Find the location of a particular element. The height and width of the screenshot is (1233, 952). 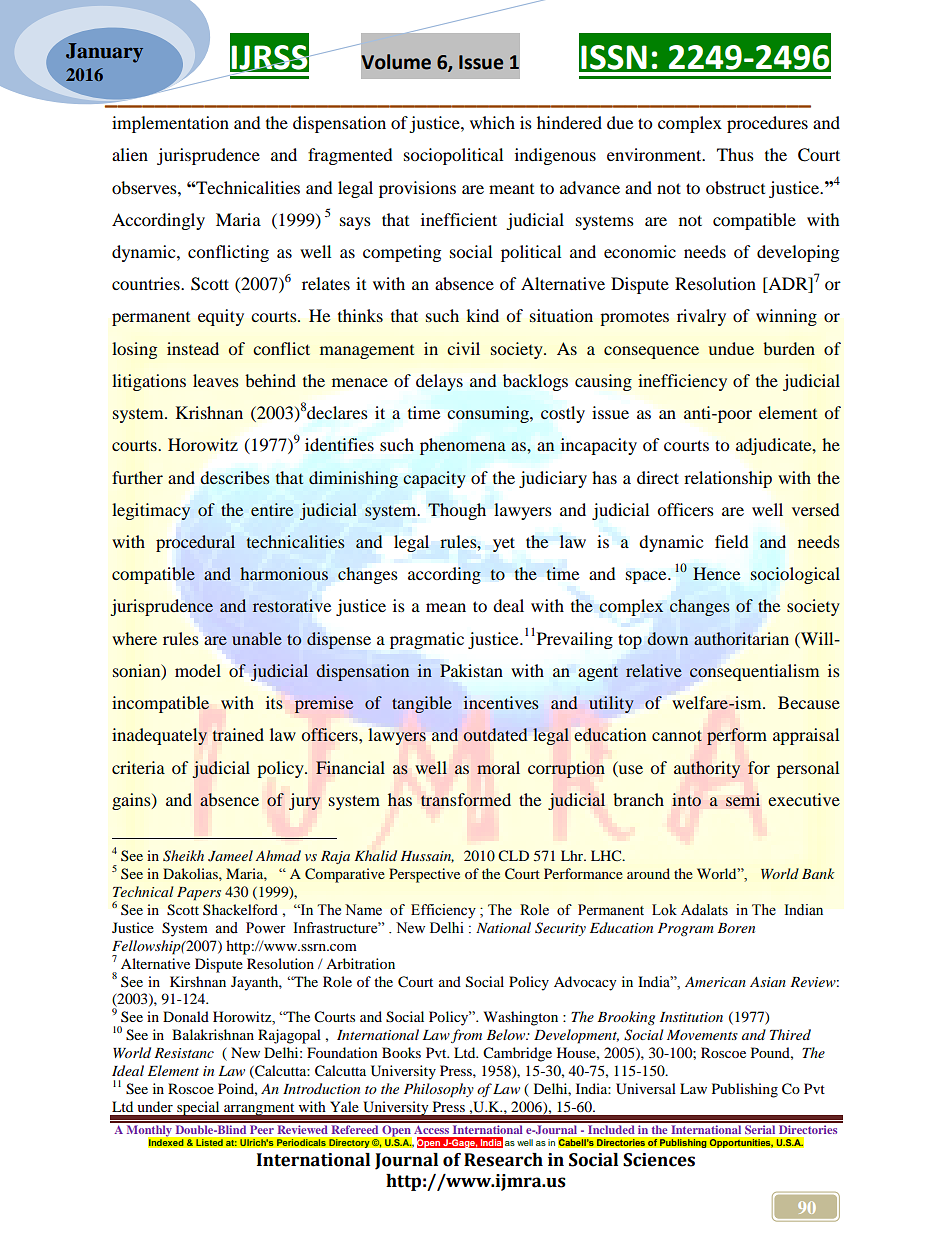

which is located at coordinates (492, 122).
